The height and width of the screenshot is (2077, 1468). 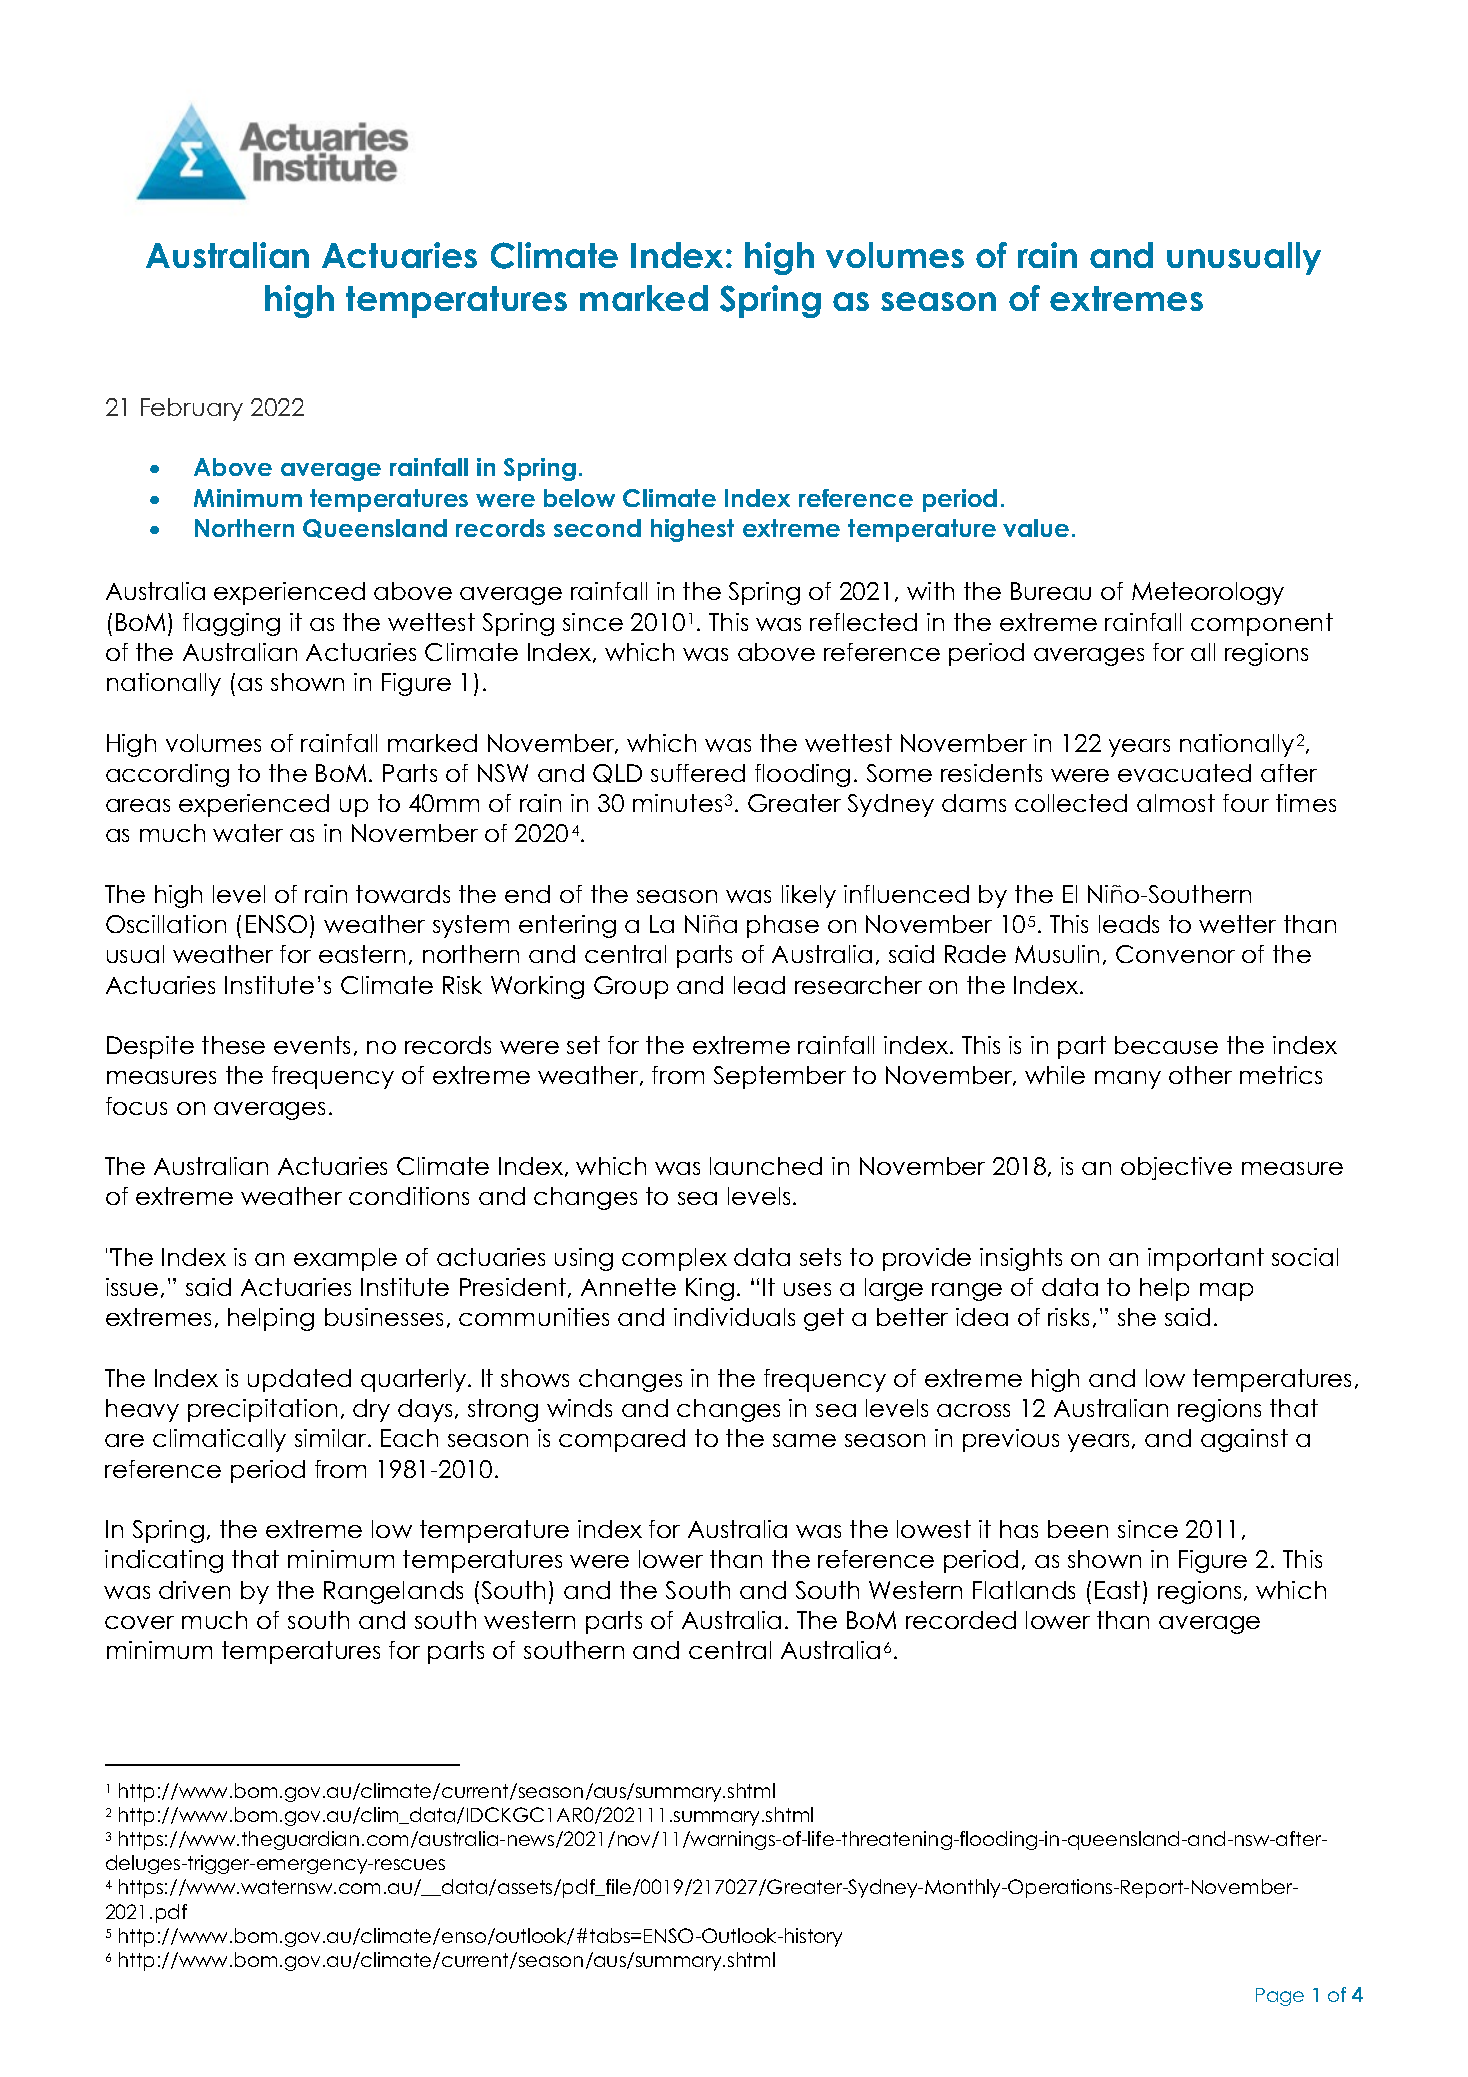 What do you see at coordinates (579, 498) in the screenshot?
I see `below` at bounding box center [579, 498].
